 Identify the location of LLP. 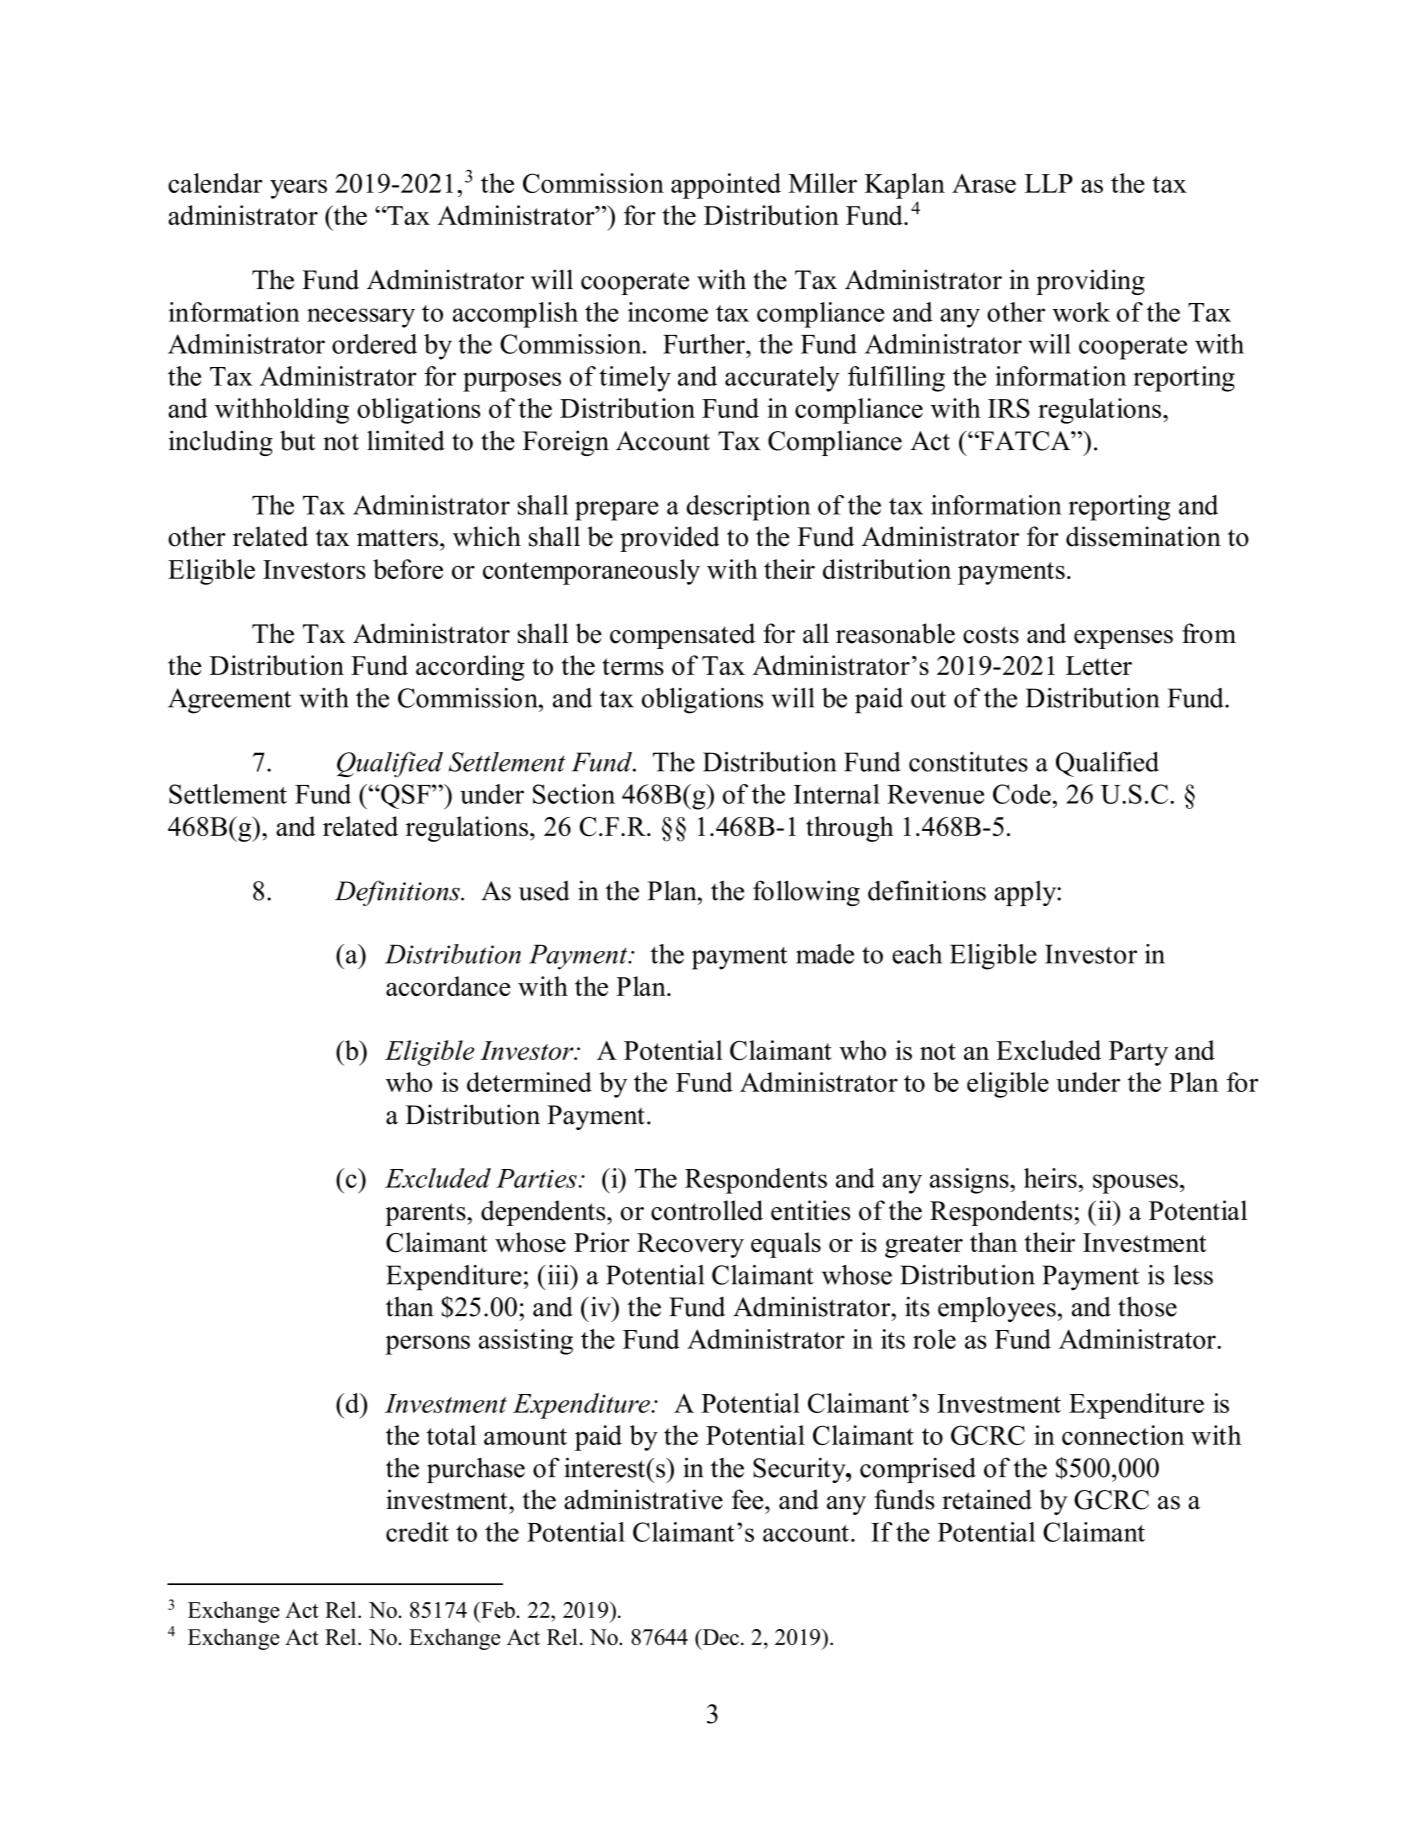
(1049, 183).
